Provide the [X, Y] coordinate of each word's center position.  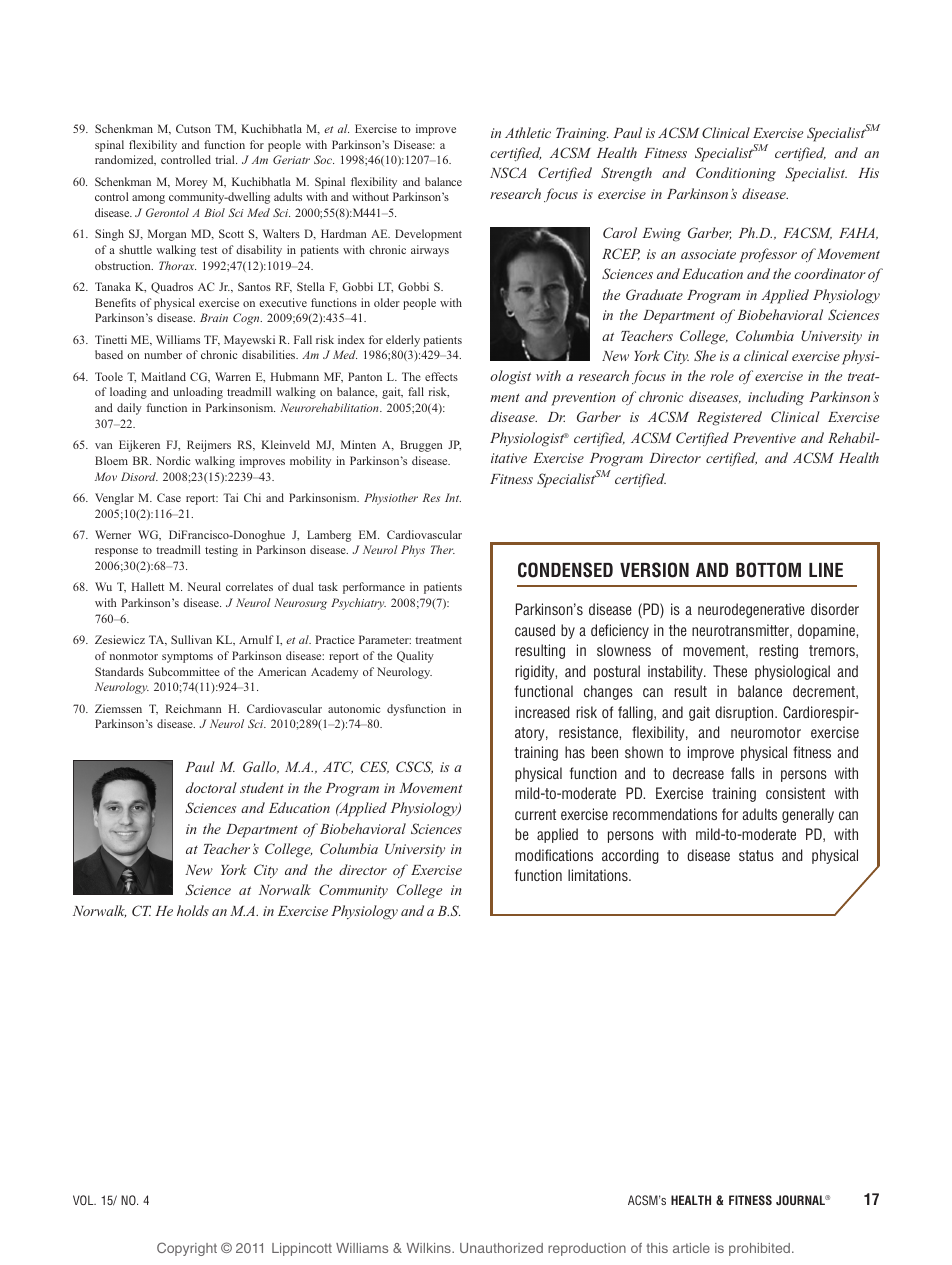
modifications [554, 855]
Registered [729, 418]
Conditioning [736, 174]
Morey [191, 183]
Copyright [187, 1249]
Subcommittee [184, 671]
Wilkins [429, 1248]
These [730, 671]
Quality [415, 657]
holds [193, 910]
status [756, 855]
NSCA [508, 172]
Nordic [173, 460]
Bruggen [421, 446]
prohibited [761, 1249]
